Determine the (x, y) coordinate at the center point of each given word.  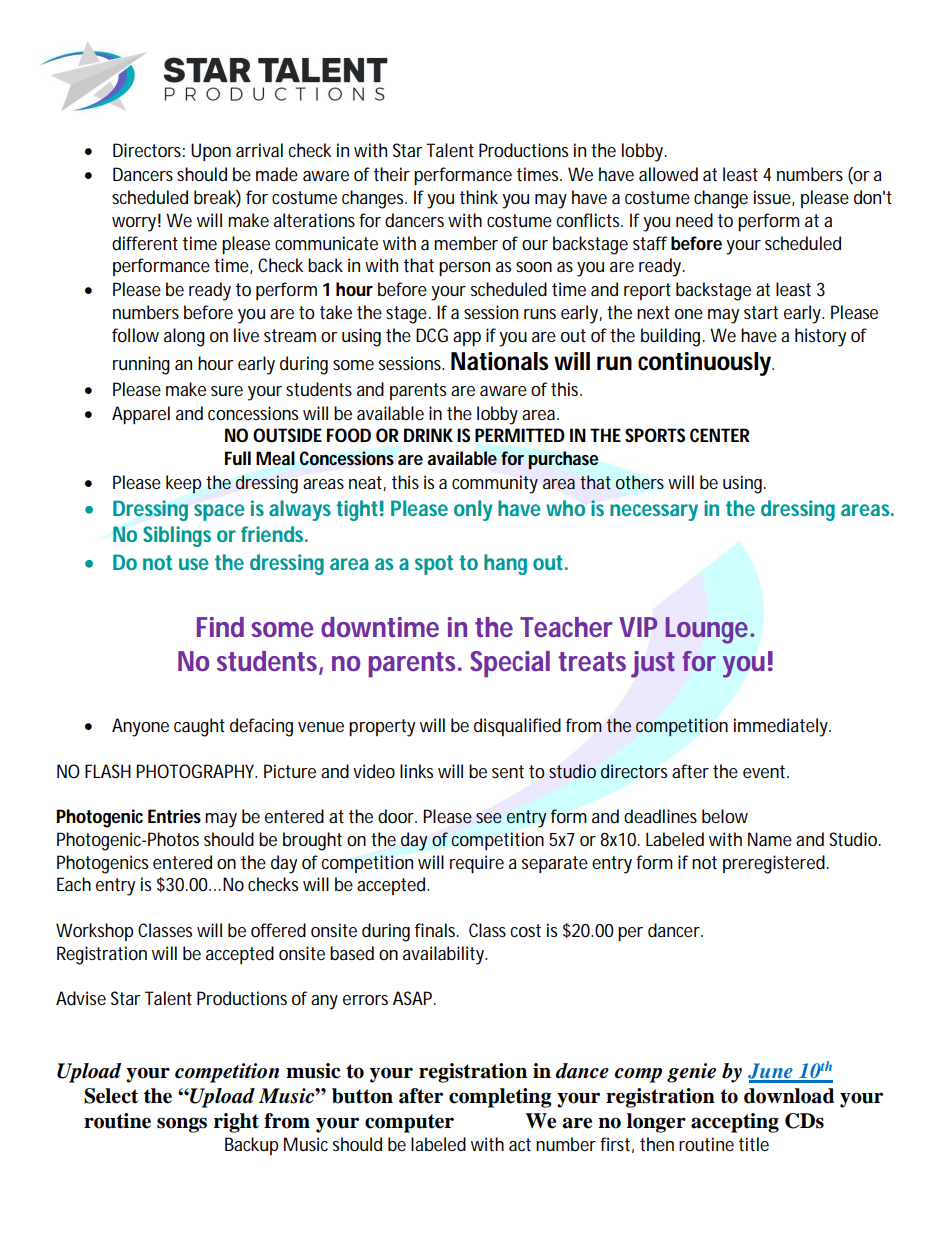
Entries (174, 816)
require (477, 864)
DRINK (428, 435)
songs (182, 1125)
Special (510, 664)
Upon (211, 152)
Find (220, 627)
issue (774, 198)
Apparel (141, 415)
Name (770, 839)
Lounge (709, 630)
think (479, 197)
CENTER (720, 435)
